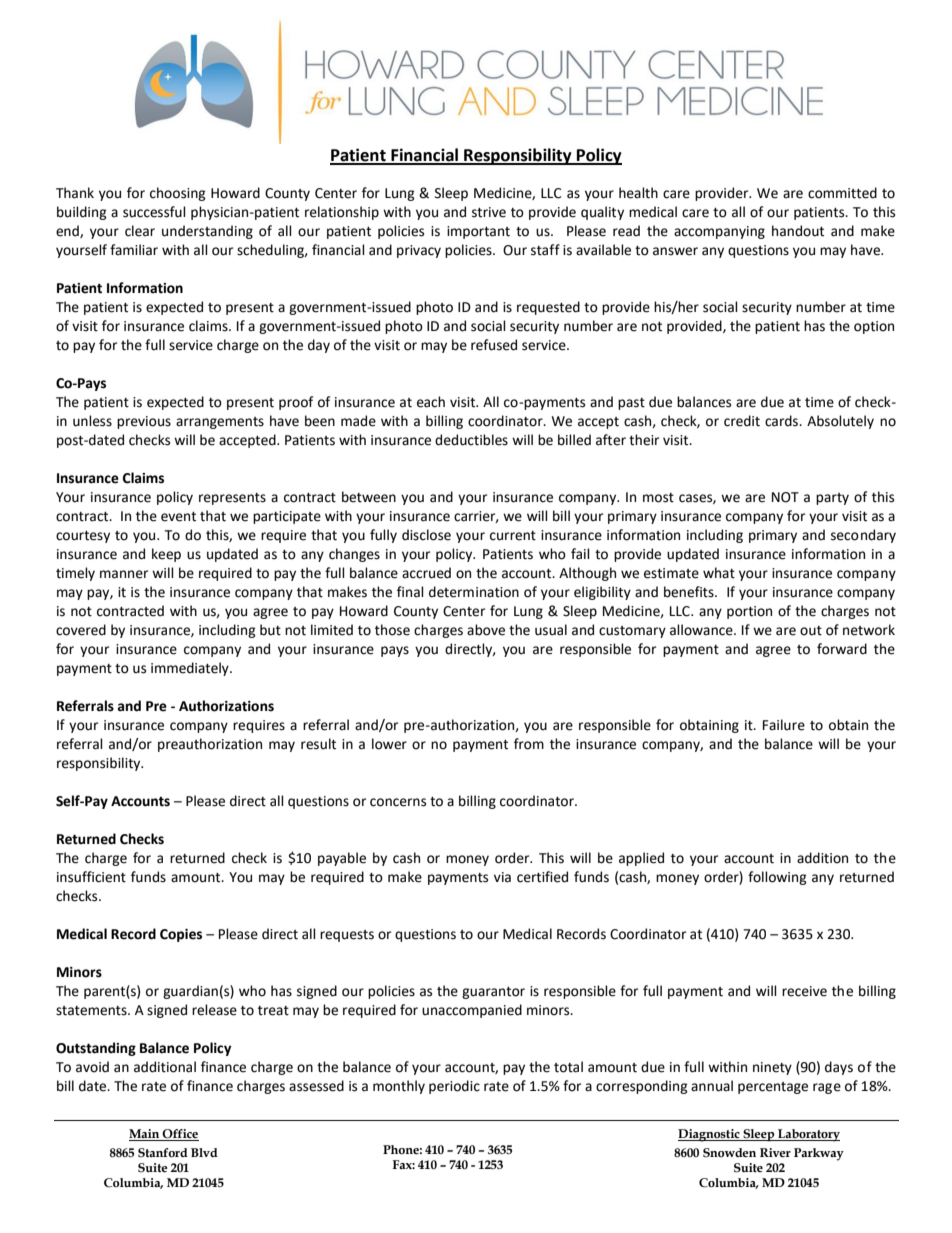  I want to click on Office, so click(180, 1135).
